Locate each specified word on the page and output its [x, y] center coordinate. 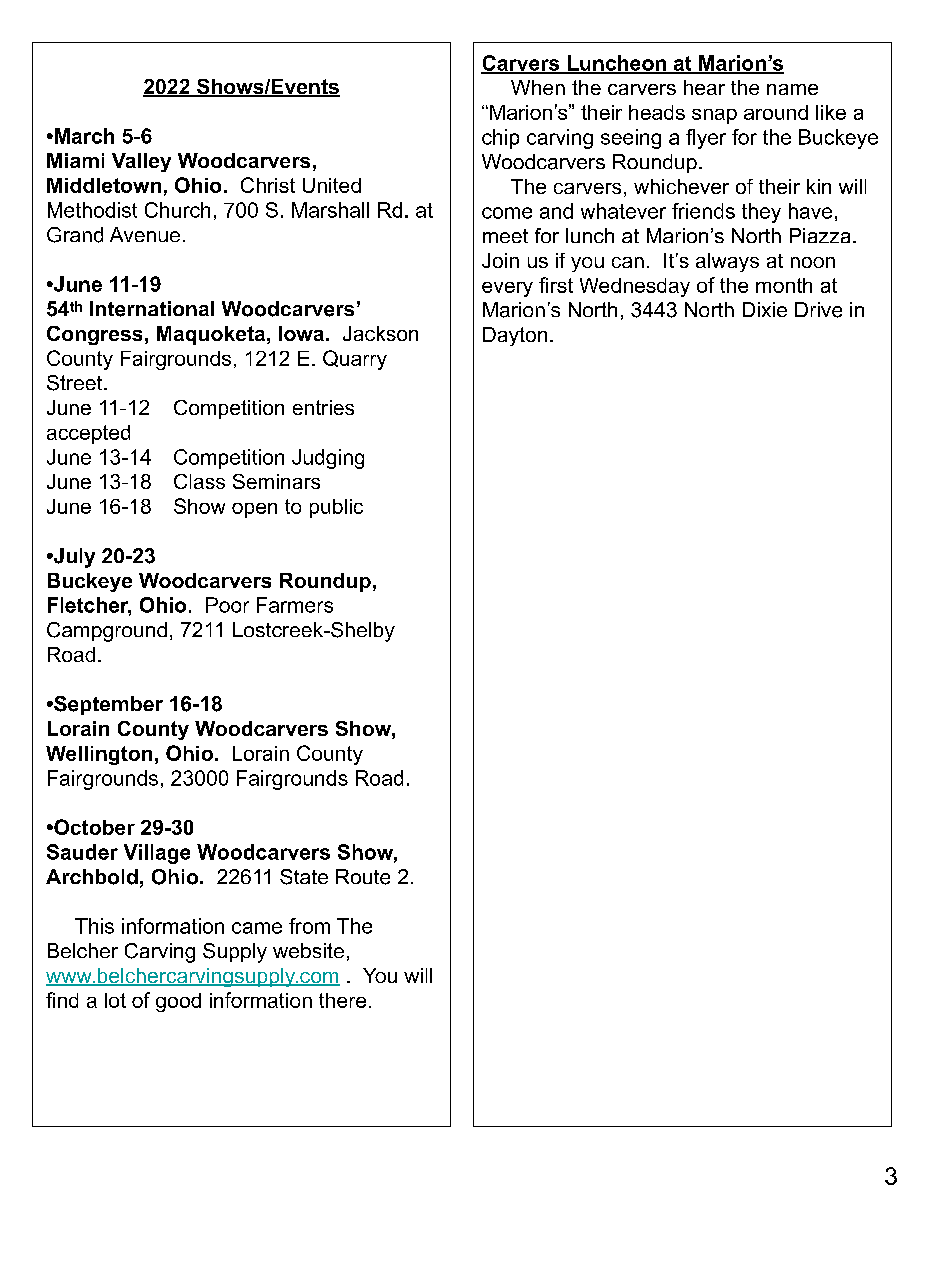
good [178, 1002]
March [83, 136]
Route [363, 877]
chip [500, 139]
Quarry [355, 360]
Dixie [765, 309]
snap [714, 116]
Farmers [295, 605]
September [107, 705]
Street [76, 383]
